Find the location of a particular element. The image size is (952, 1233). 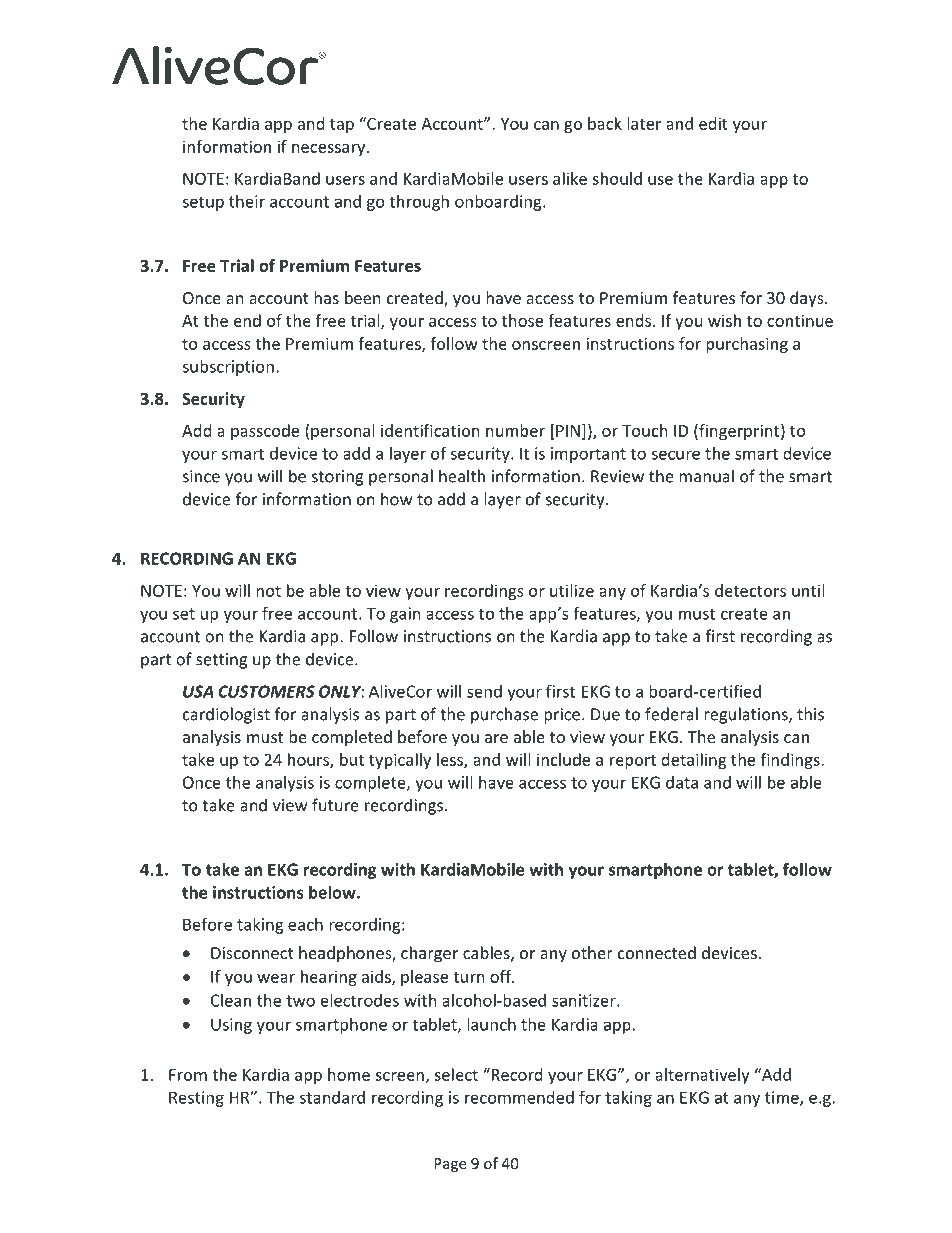

edit is located at coordinates (713, 123).
